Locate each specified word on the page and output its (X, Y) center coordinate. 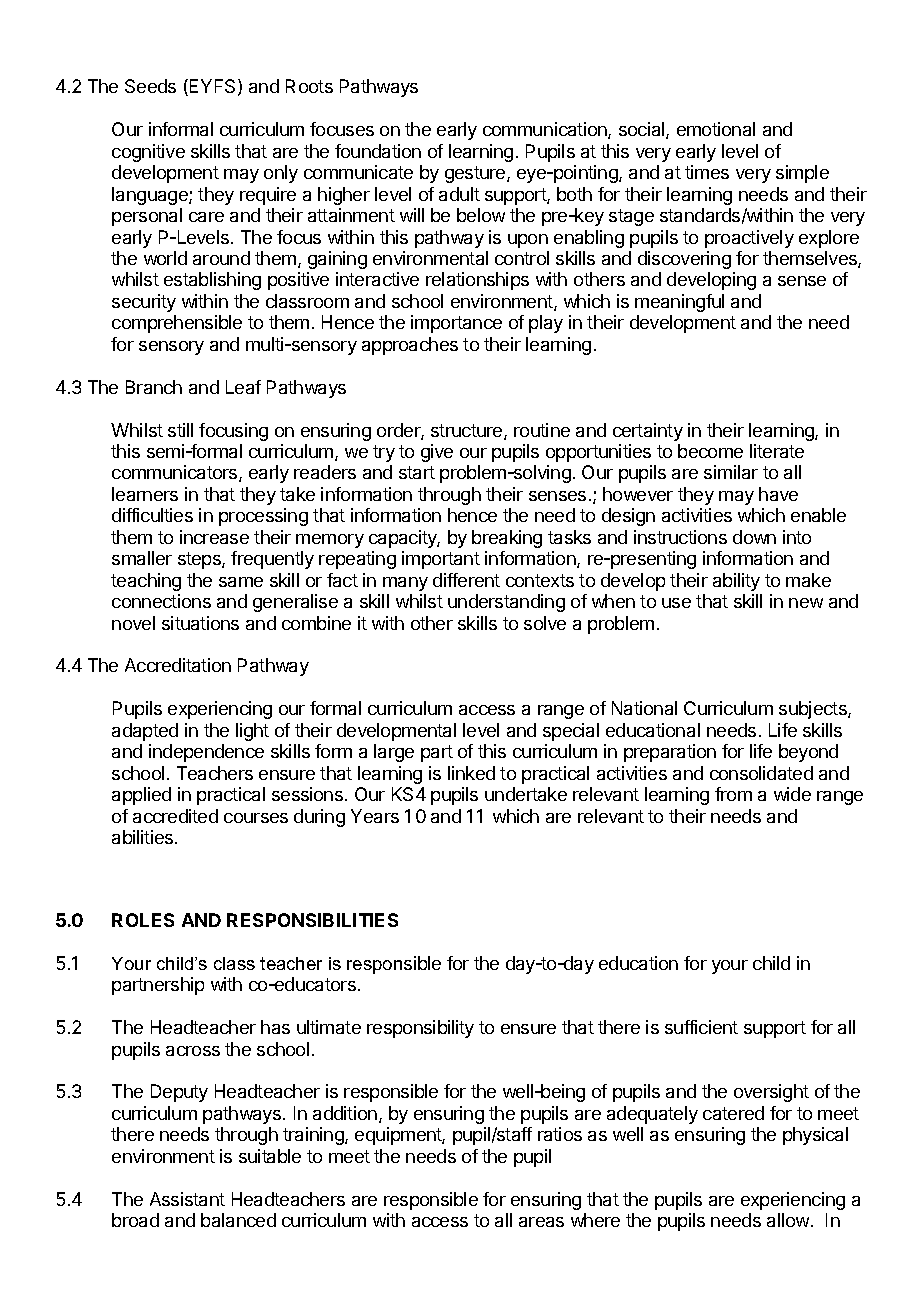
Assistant (187, 1199)
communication (546, 130)
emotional (716, 129)
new (806, 603)
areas (541, 1222)
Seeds (150, 86)
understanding (506, 603)
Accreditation (178, 665)
